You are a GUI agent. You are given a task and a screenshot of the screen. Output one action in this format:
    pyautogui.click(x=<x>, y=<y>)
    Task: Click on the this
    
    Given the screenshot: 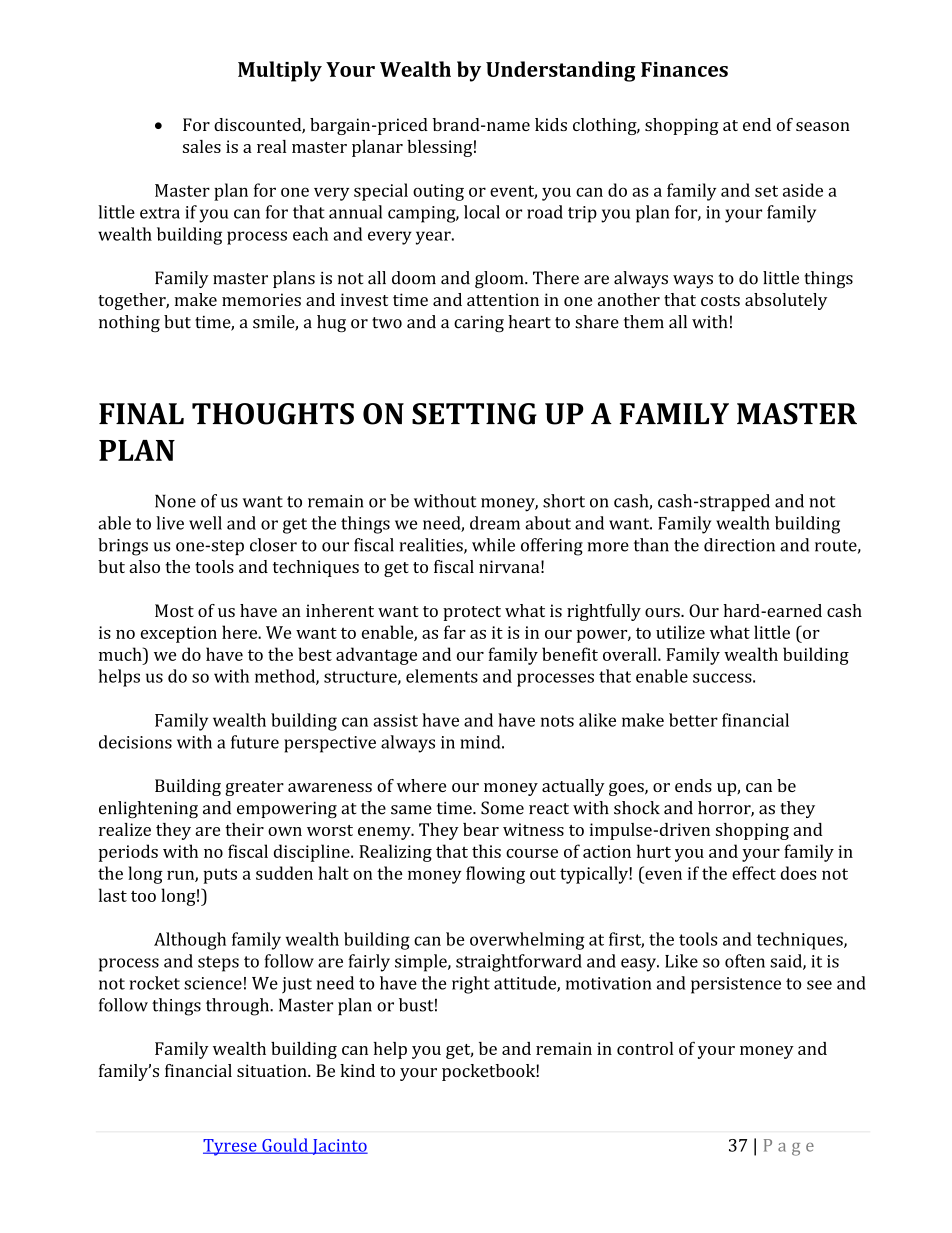 What is the action you would take?
    pyautogui.click(x=486, y=851)
